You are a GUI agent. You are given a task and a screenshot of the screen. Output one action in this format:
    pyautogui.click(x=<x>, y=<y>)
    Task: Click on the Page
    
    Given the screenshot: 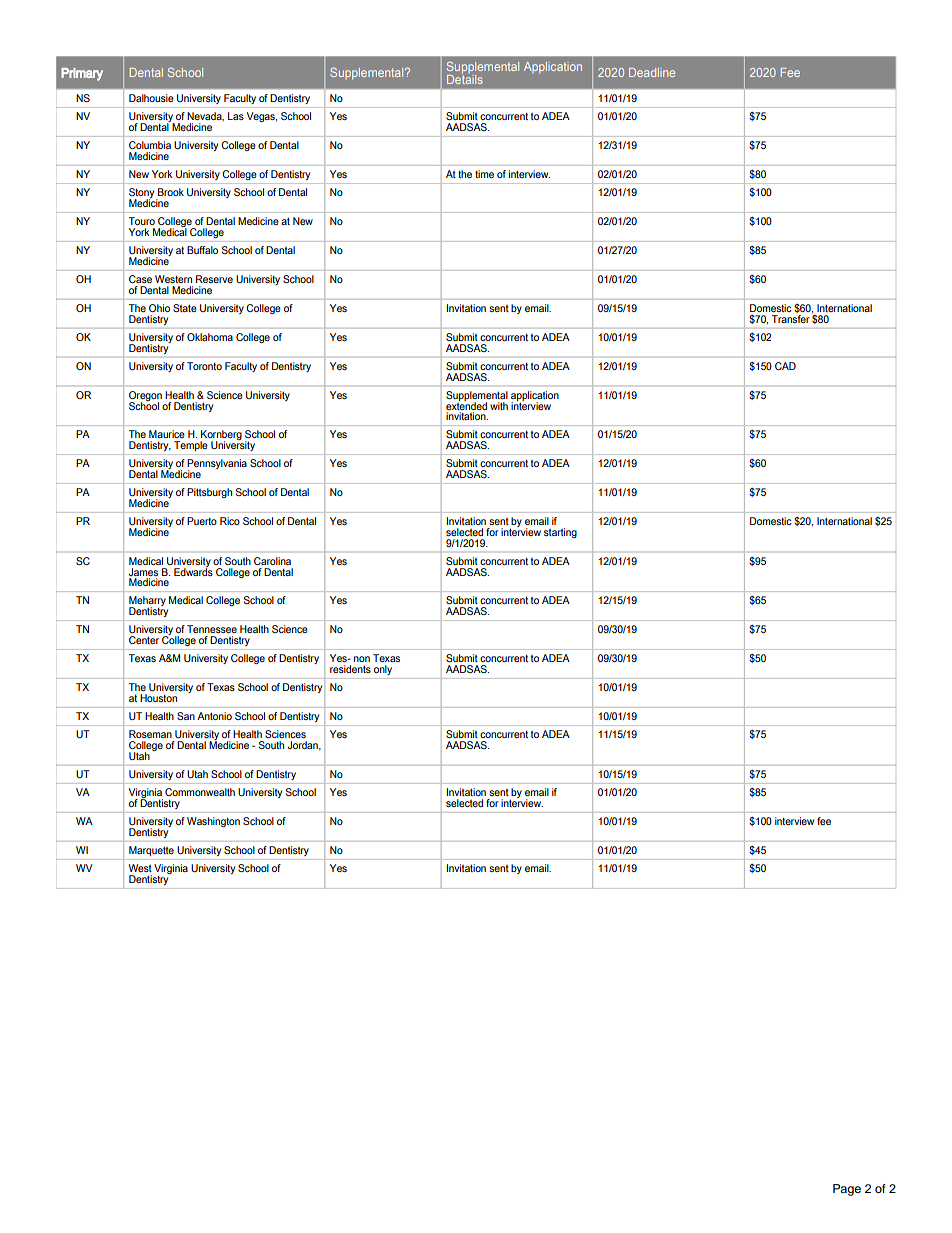 What is the action you would take?
    pyautogui.click(x=847, y=1190)
